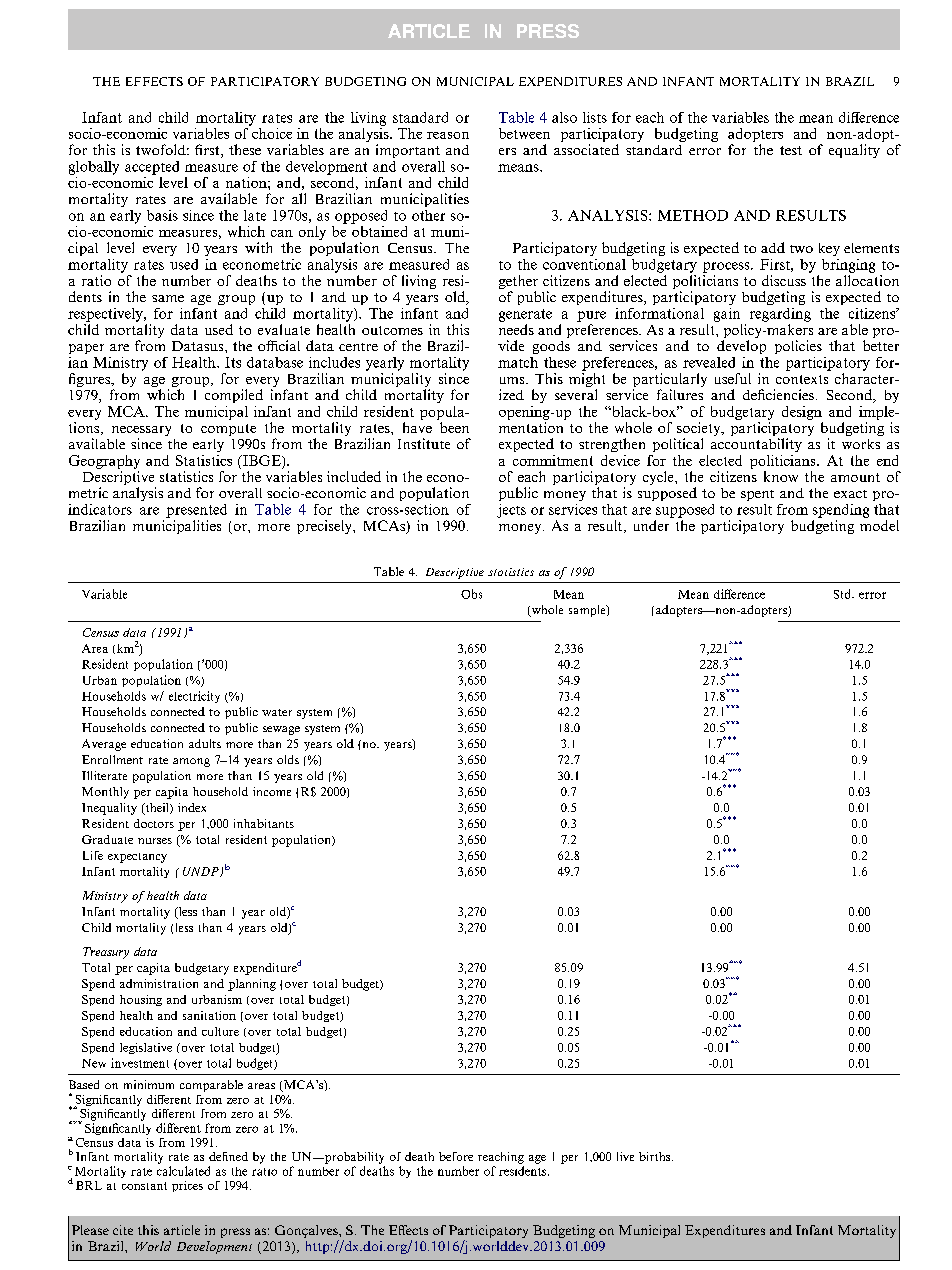 This page has width=952, height=1270. Describe the element at coordinates (152, 168) in the page. I see `accepted` at that location.
